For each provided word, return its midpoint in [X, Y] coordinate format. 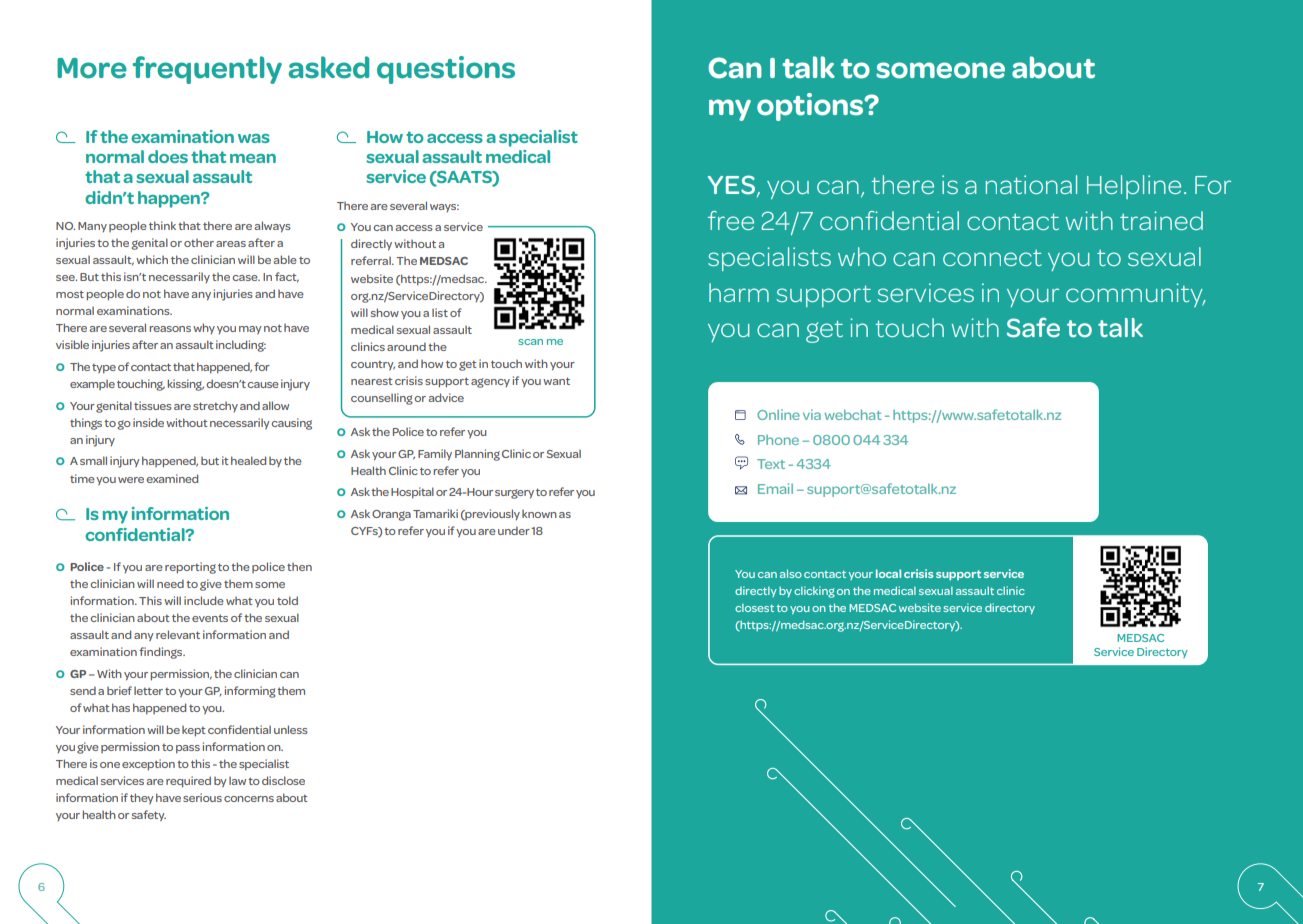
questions [446, 70]
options [811, 107]
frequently [207, 70]
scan [530, 342]
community [1135, 295]
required [188, 782]
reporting [190, 568]
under [514, 530]
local [888, 573]
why [204, 328]
